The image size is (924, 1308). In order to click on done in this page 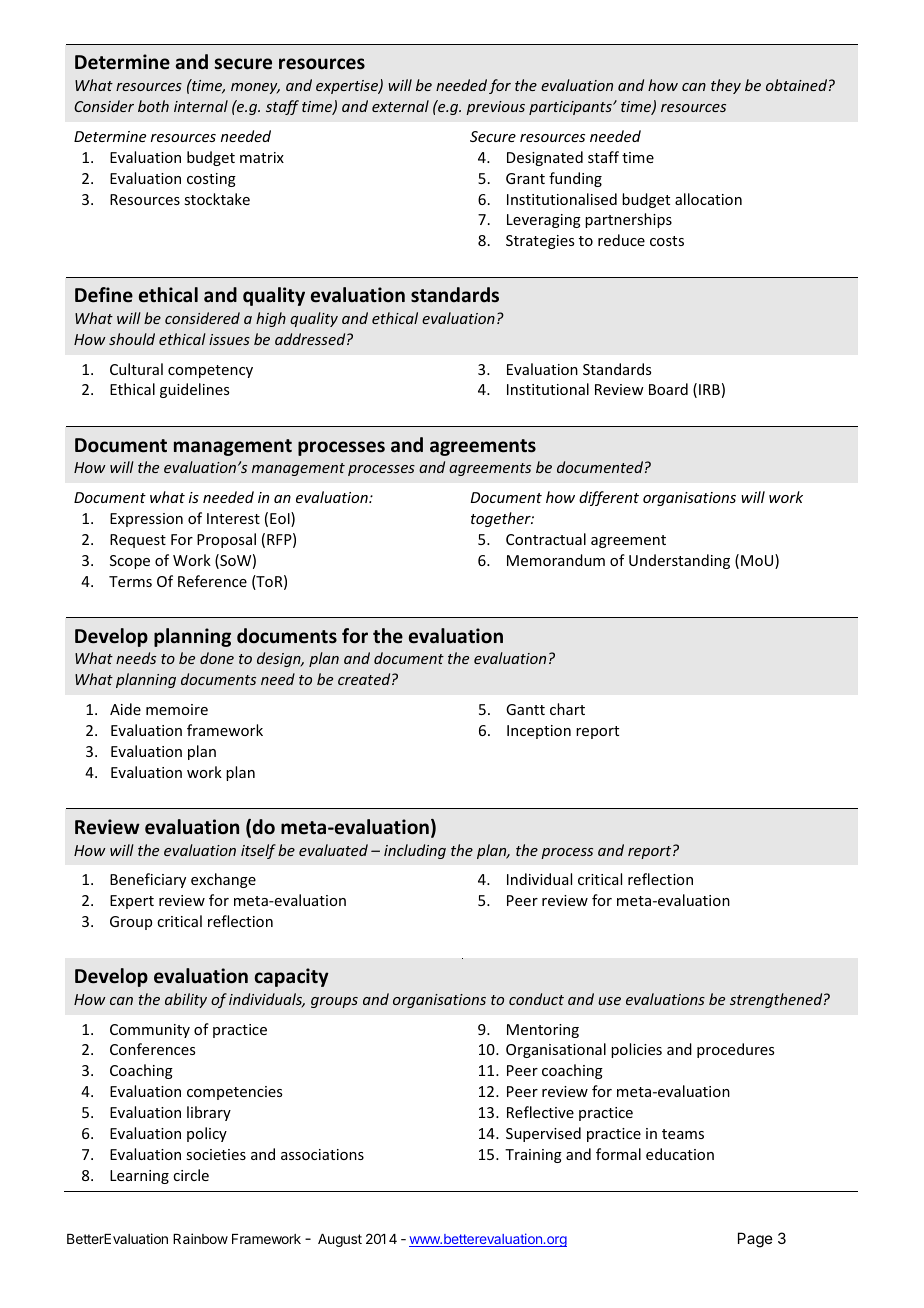, I will do `click(217, 658)`.
